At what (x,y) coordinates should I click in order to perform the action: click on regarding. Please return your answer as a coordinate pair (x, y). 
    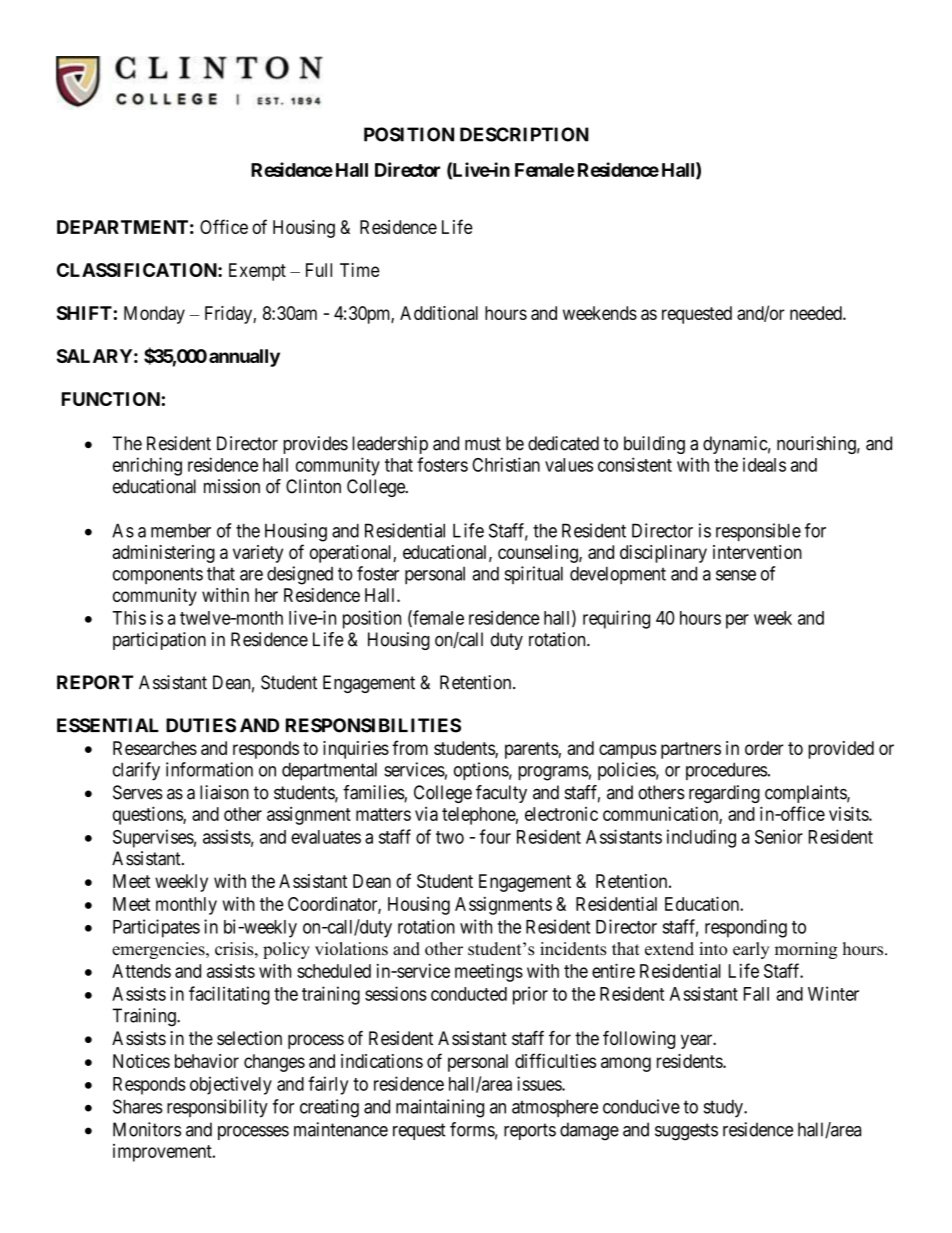
    Looking at the image, I should click on (724, 794).
